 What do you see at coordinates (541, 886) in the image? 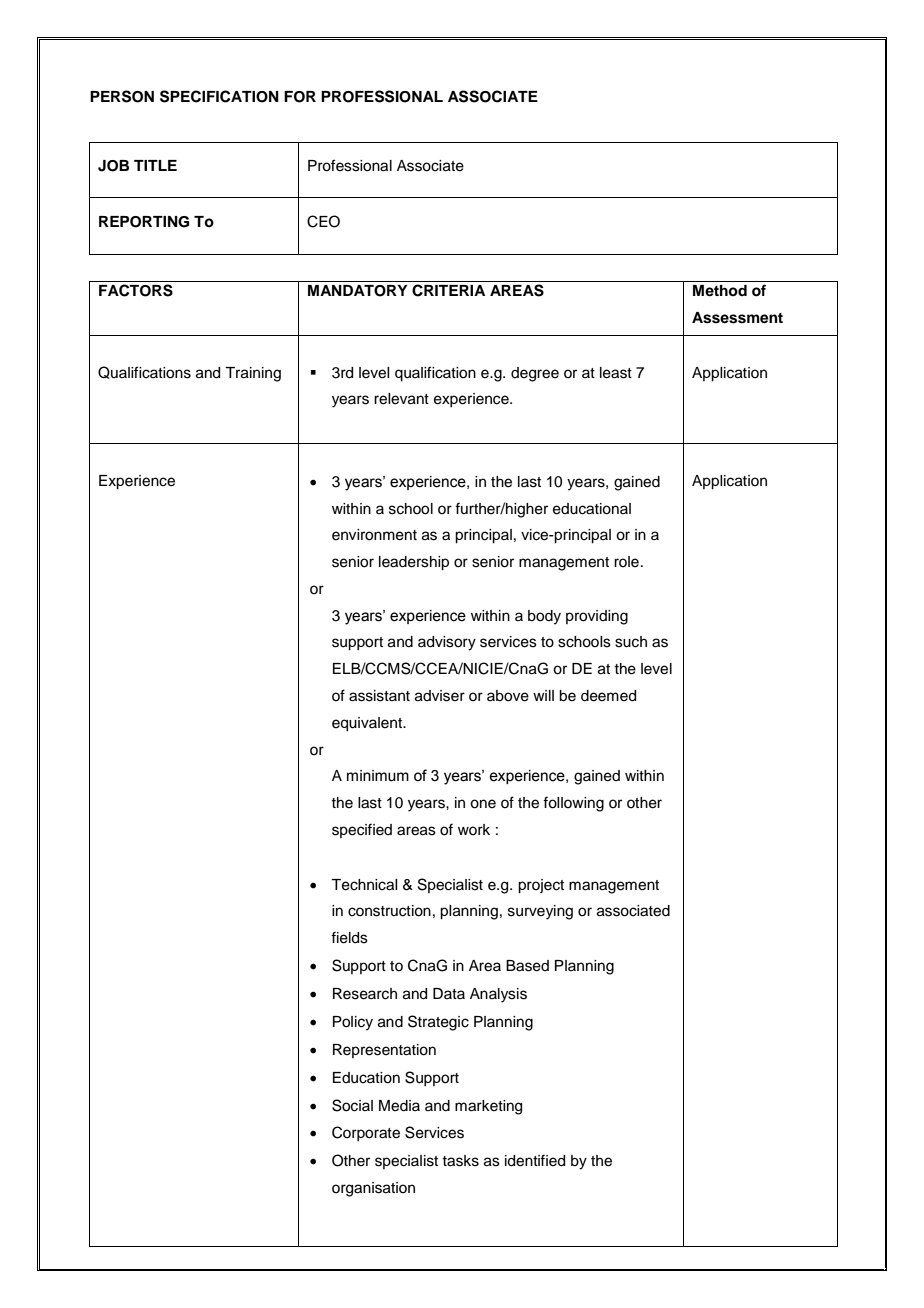
I see `project` at bounding box center [541, 886].
